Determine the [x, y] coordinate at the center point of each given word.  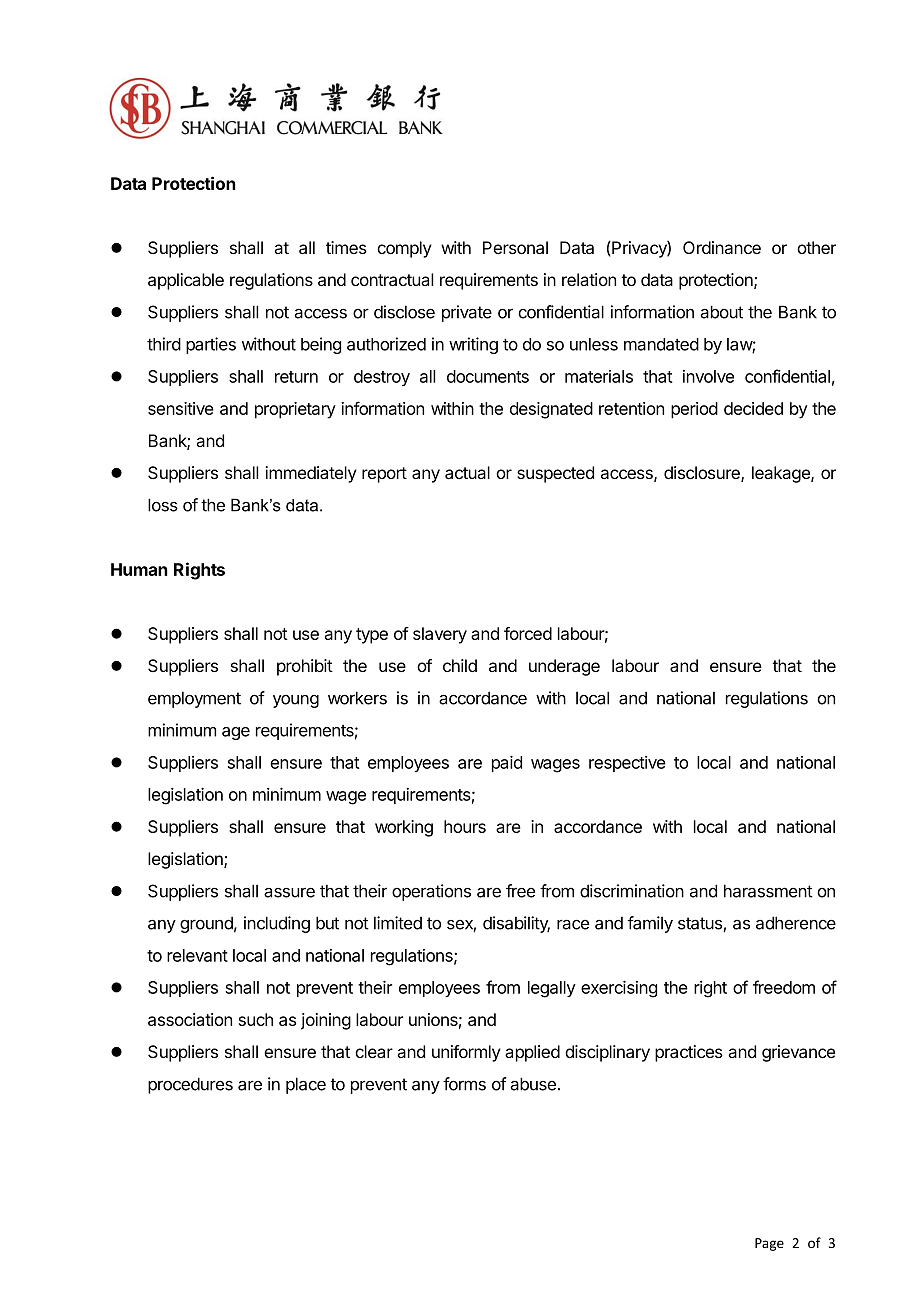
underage [564, 667]
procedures [190, 1085]
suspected [555, 474]
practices [689, 1053]
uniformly [466, 1053]
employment [194, 699]
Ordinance [722, 247]
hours [465, 826]
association [190, 1019]
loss [163, 505]
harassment [768, 891]
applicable [186, 281]
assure [289, 892]
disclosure [703, 474]
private [467, 313]
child [460, 665]
